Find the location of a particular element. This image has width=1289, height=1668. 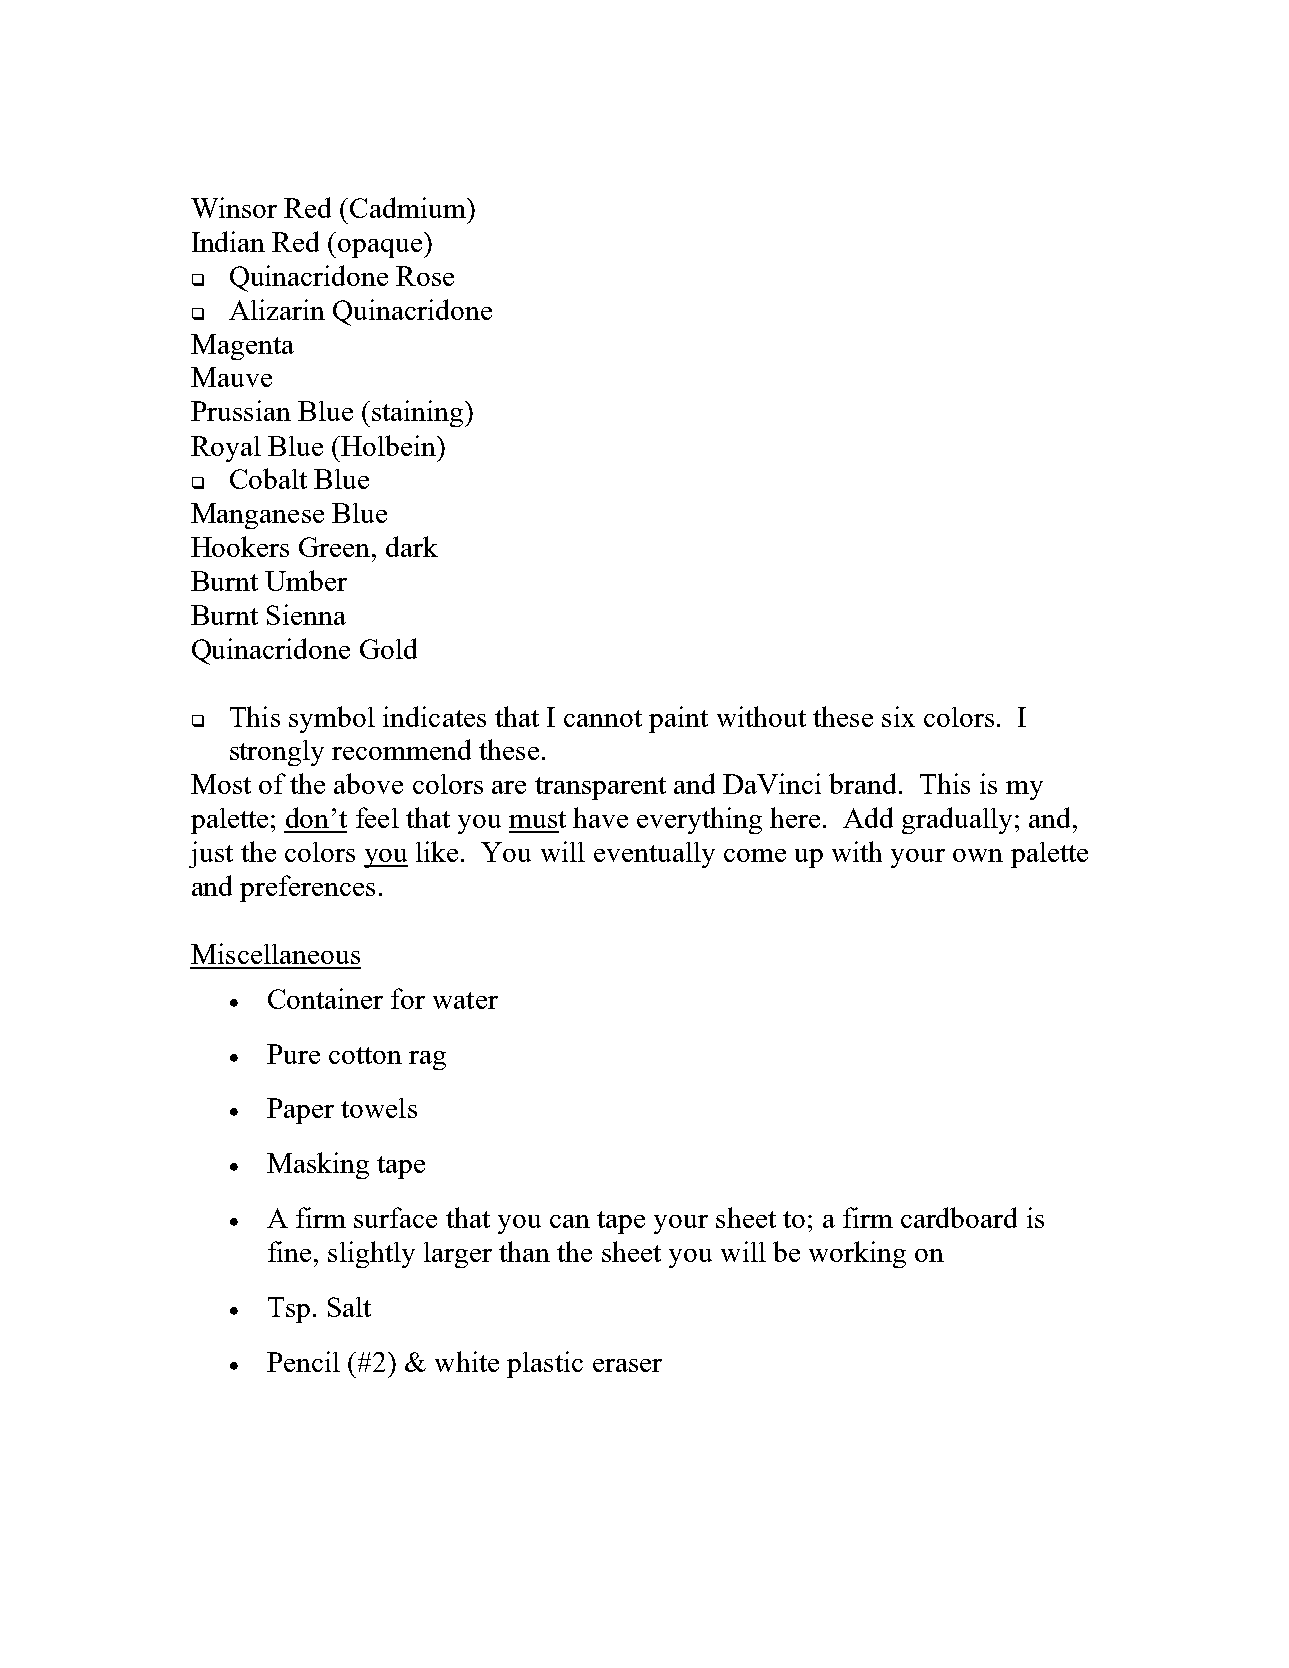

Cadmium is located at coordinates (409, 207).
